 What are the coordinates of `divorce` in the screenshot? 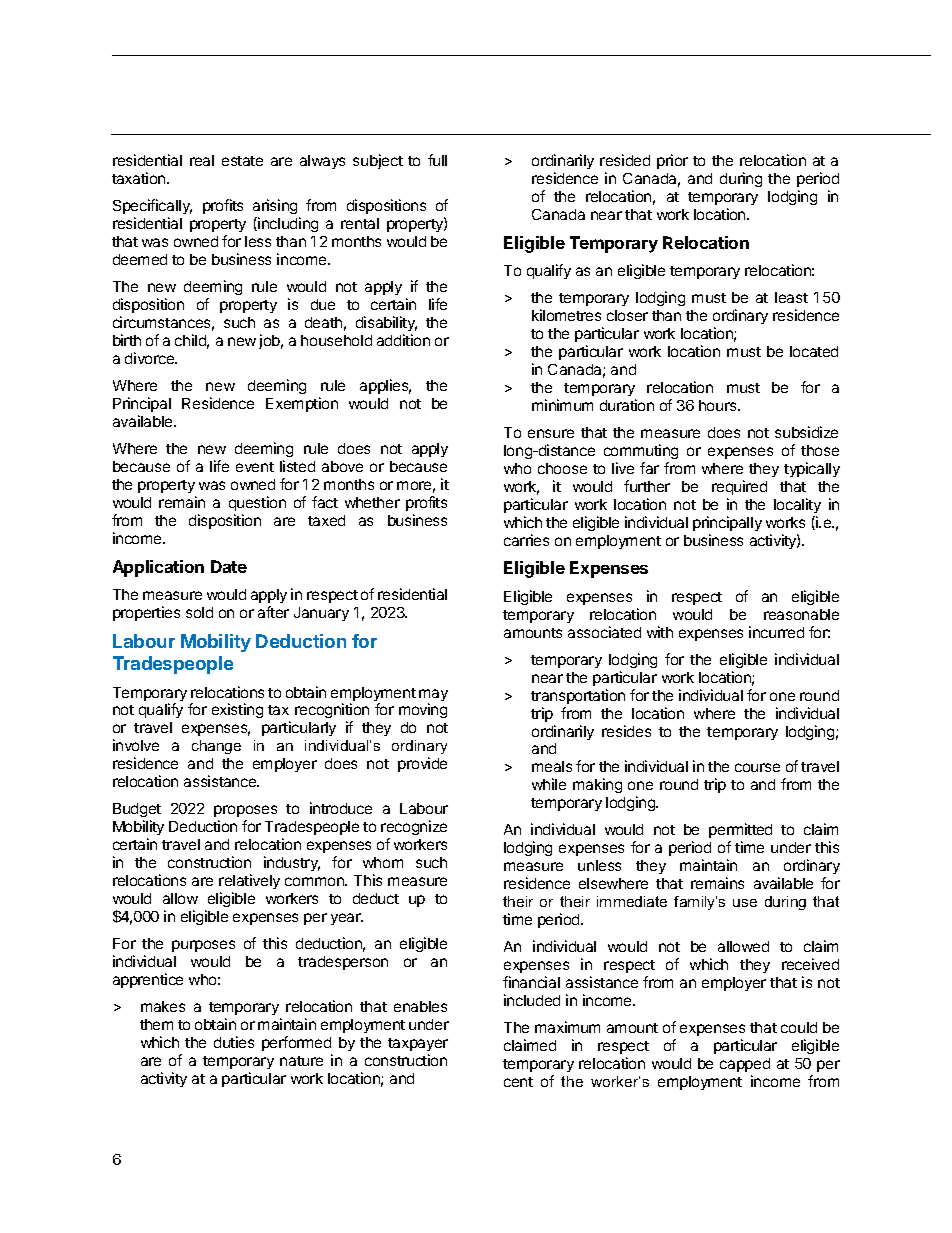 It's located at (151, 358).
